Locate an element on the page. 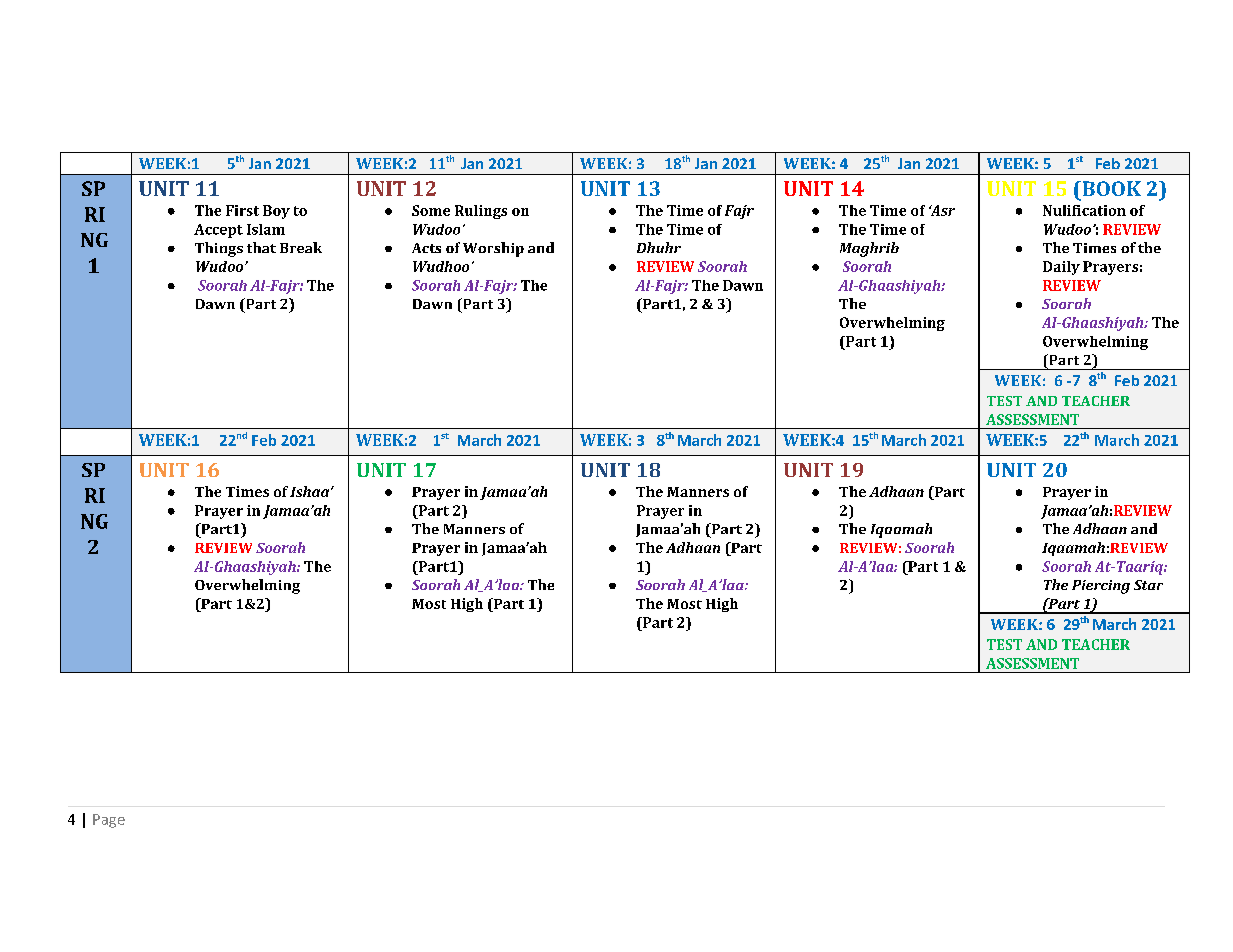 Image resolution: width=1233 pixels, height=952 pixels. First is located at coordinates (242, 210).
